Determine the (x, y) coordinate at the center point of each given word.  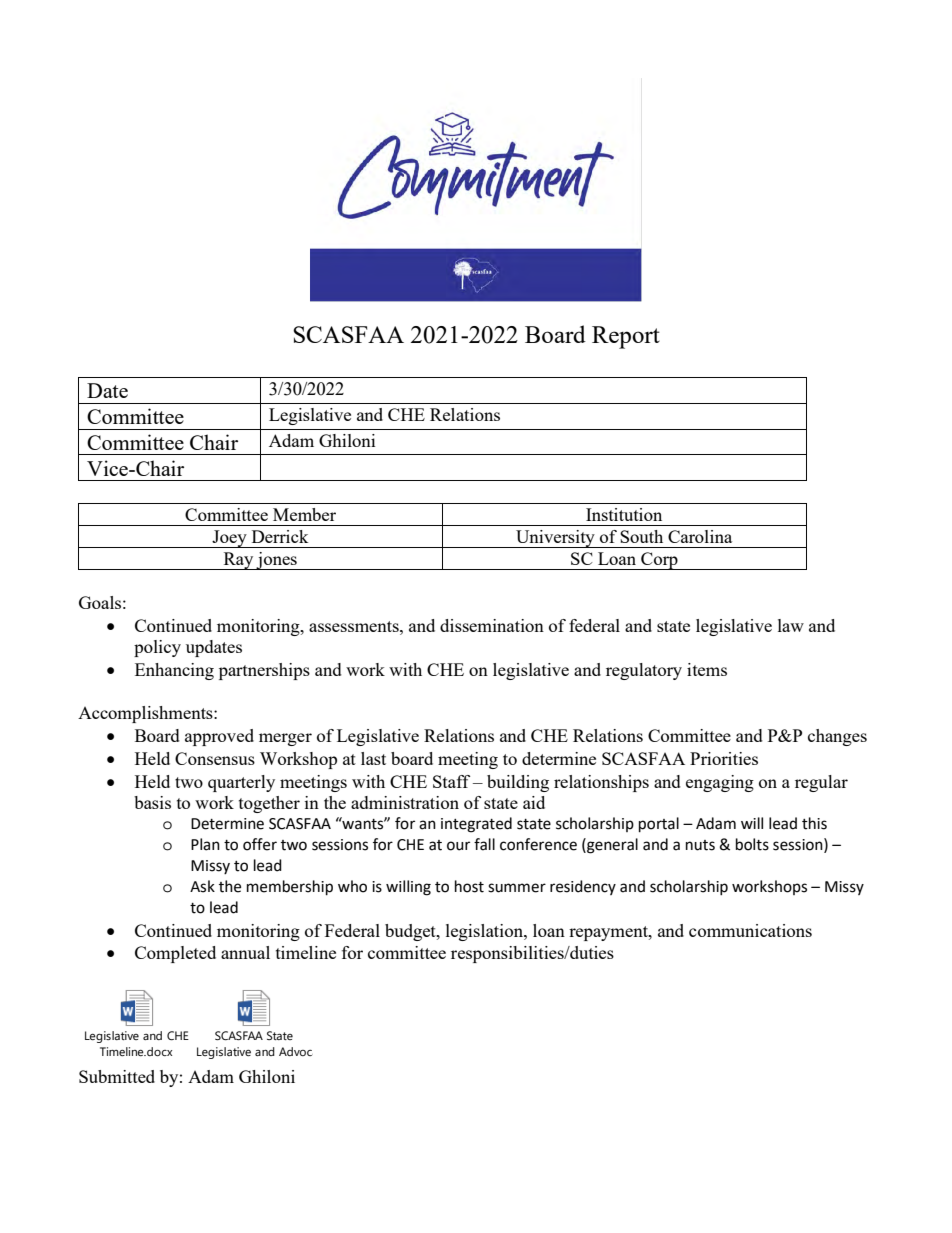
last (373, 758)
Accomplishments (146, 714)
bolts (752, 844)
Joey (230, 539)
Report (626, 337)
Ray (238, 561)
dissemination (492, 625)
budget (411, 932)
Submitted (117, 1076)
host (469, 886)
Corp (659, 561)
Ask (202, 886)
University (555, 539)
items (707, 669)
